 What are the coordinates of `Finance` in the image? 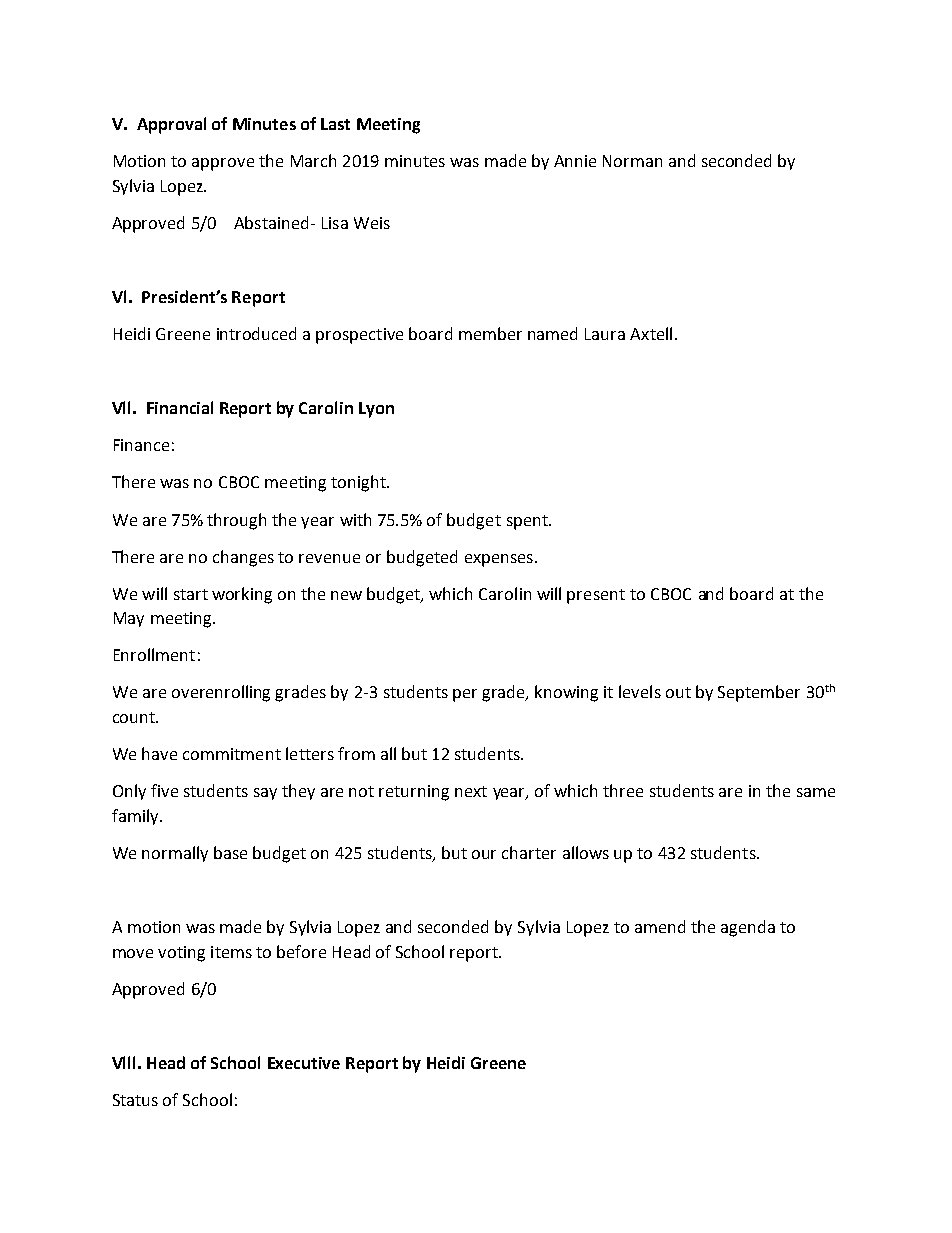 It's located at (141, 445).
